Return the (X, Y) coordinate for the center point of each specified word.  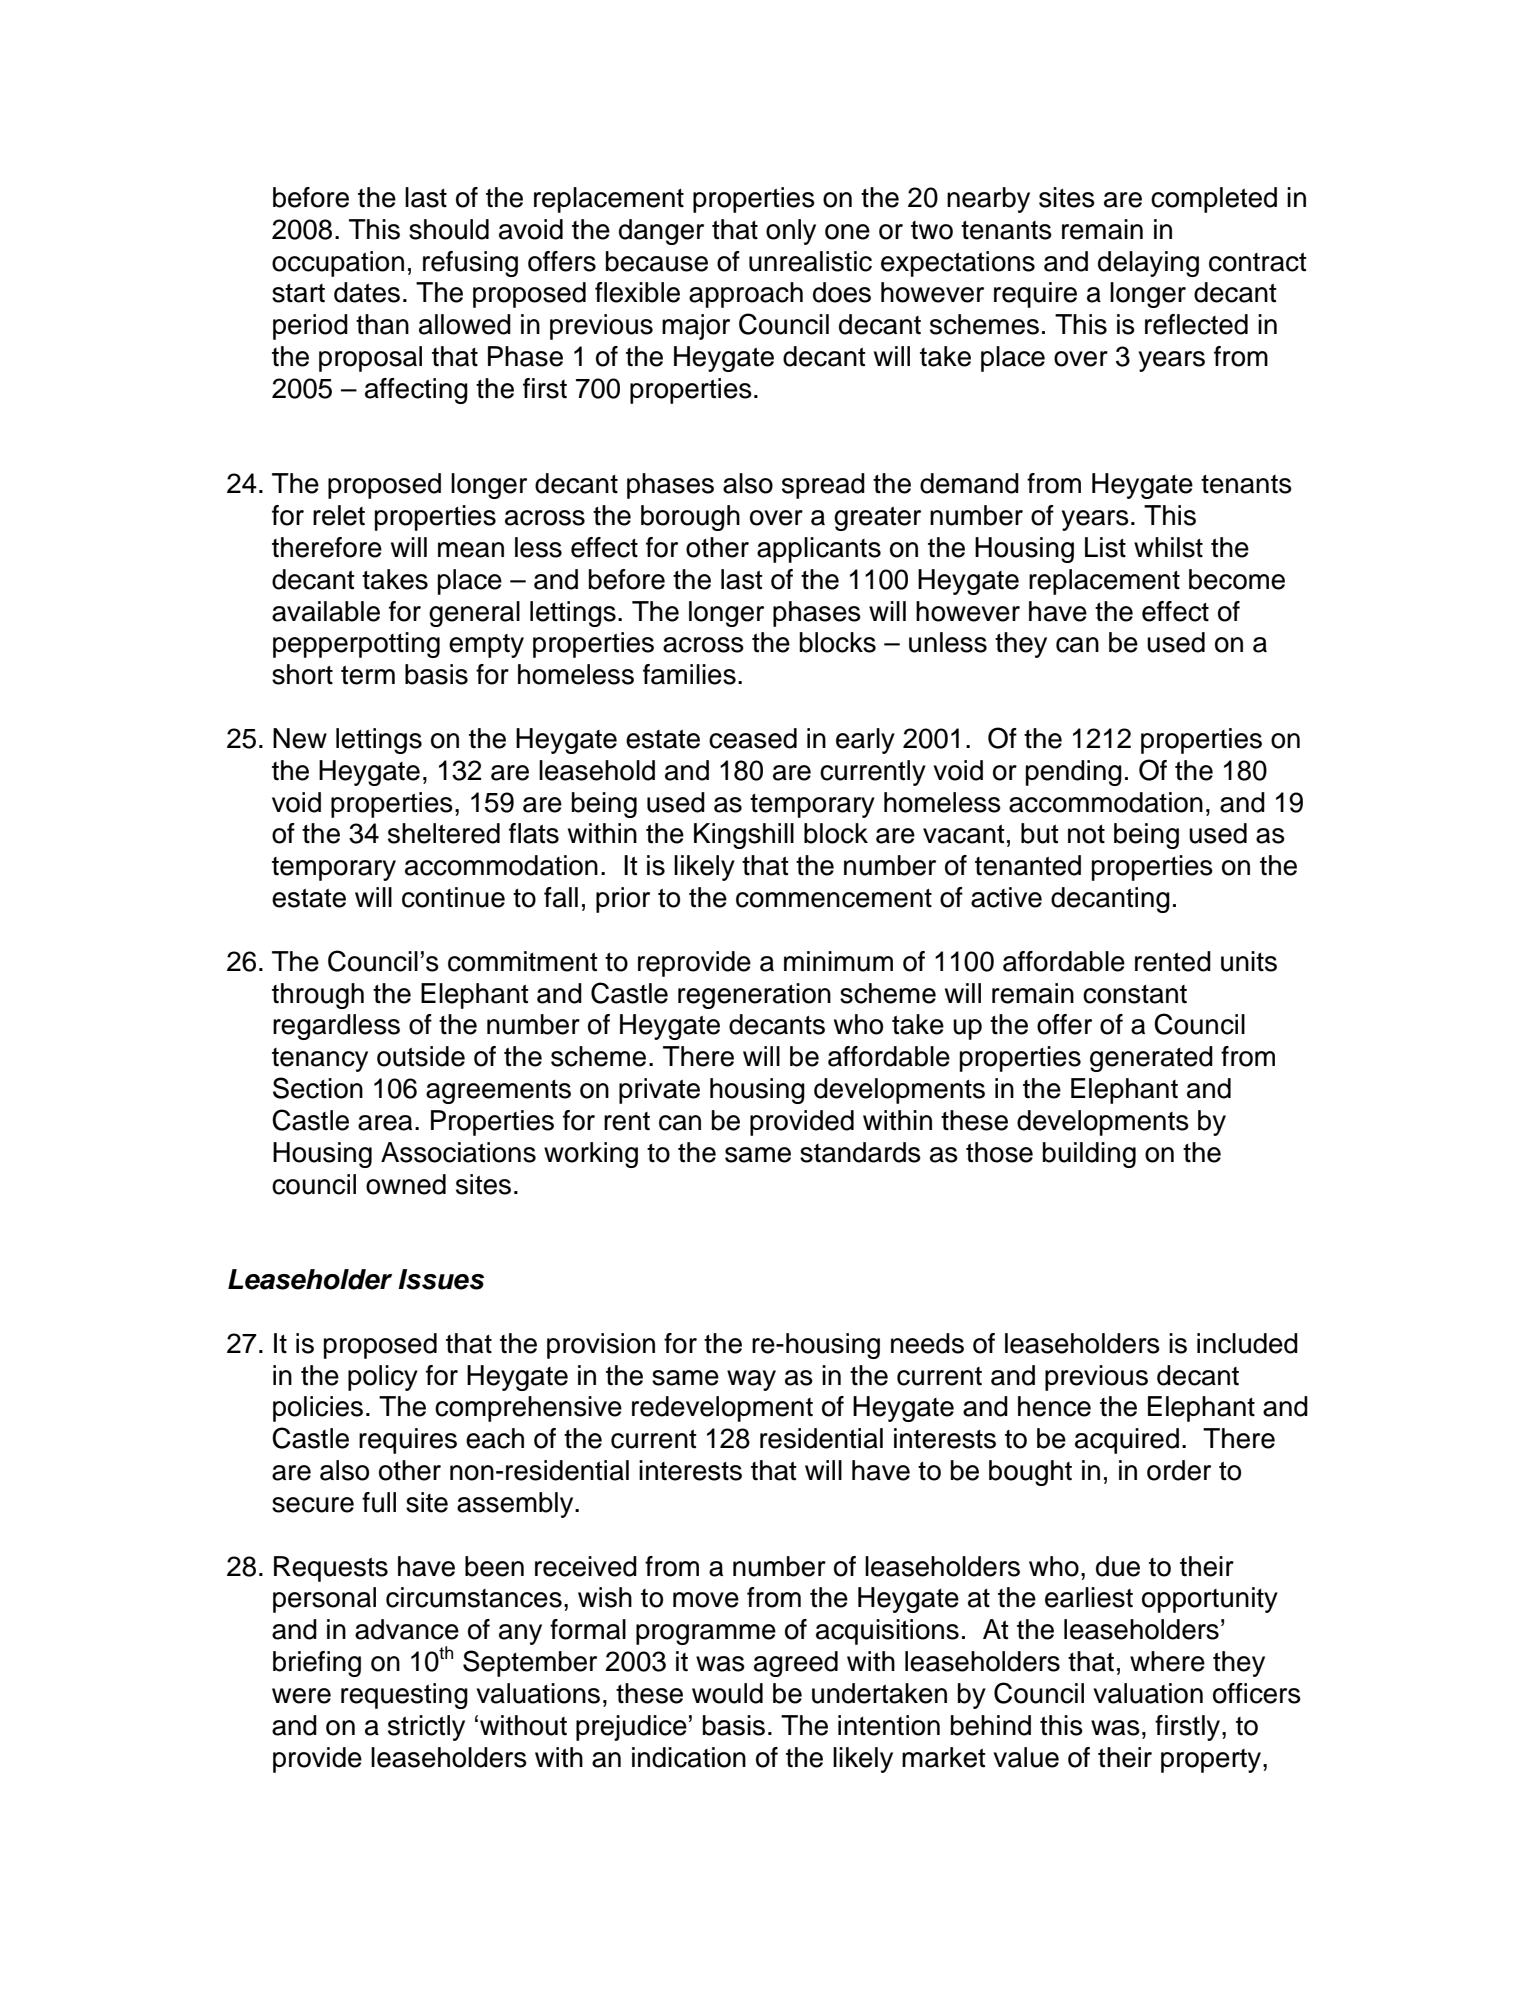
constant (1135, 994)
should (449, 229)
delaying (1148, 264)
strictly (426, 1728)
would (727, 1693)
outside (421, 1056)
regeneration (754, 996)
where (1167, 1661)
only (791, 232)
